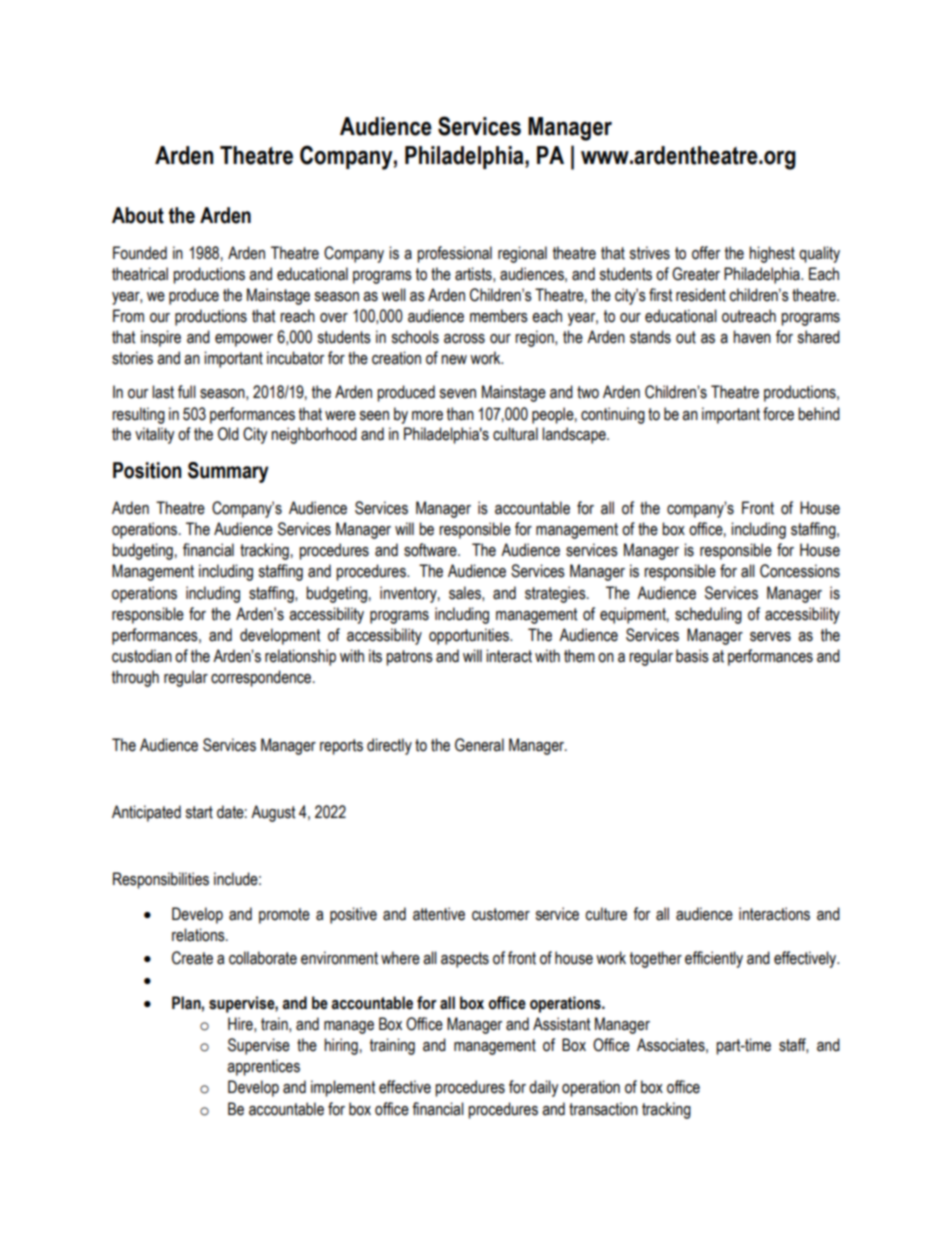  What do you see at coordinates (603, 1109) in the document?
I see `transaction` at bounding box center [603, 1109].
